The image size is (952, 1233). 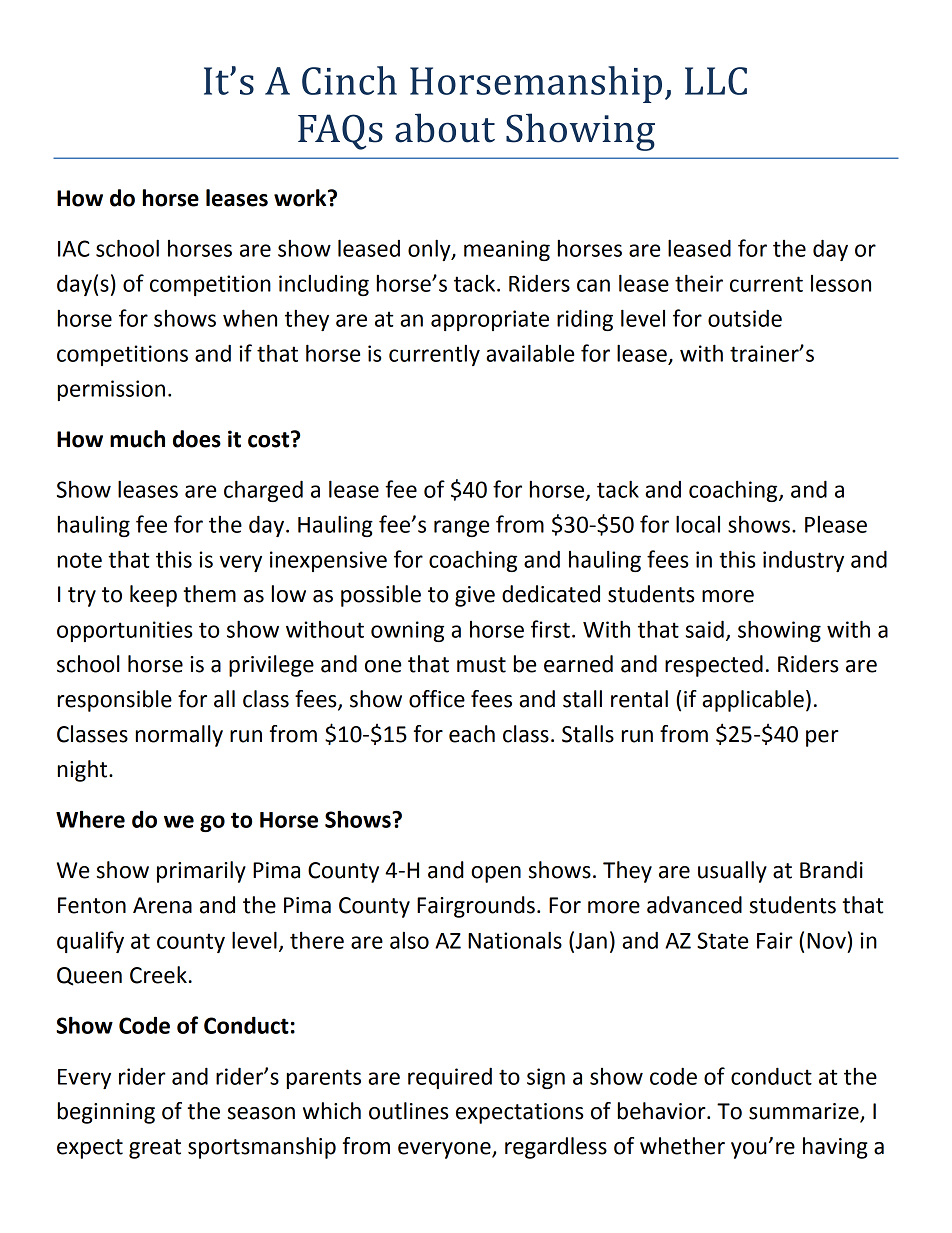 What do you see at coordinates (716, 81) in the screenshot?
I see `LLC` at bounding box center [716, 81].
